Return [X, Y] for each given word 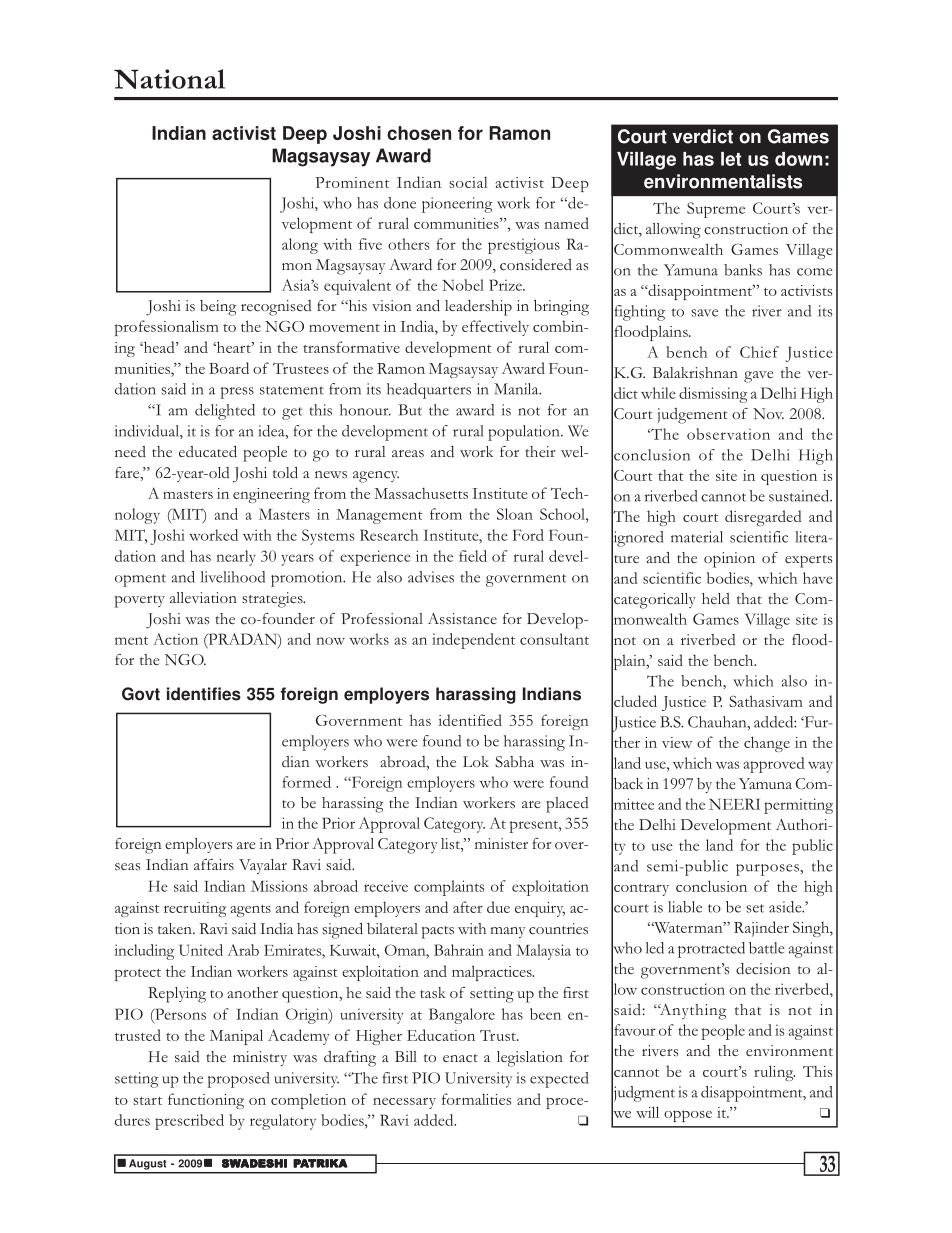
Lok [476, 761]
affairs [214, 864]
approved [774, 765]
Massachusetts [421, 493]
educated [208, 452]
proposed [238, 1080]
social [468, 182]
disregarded [763, 518]
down [798, 159]
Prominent [352, 182]
